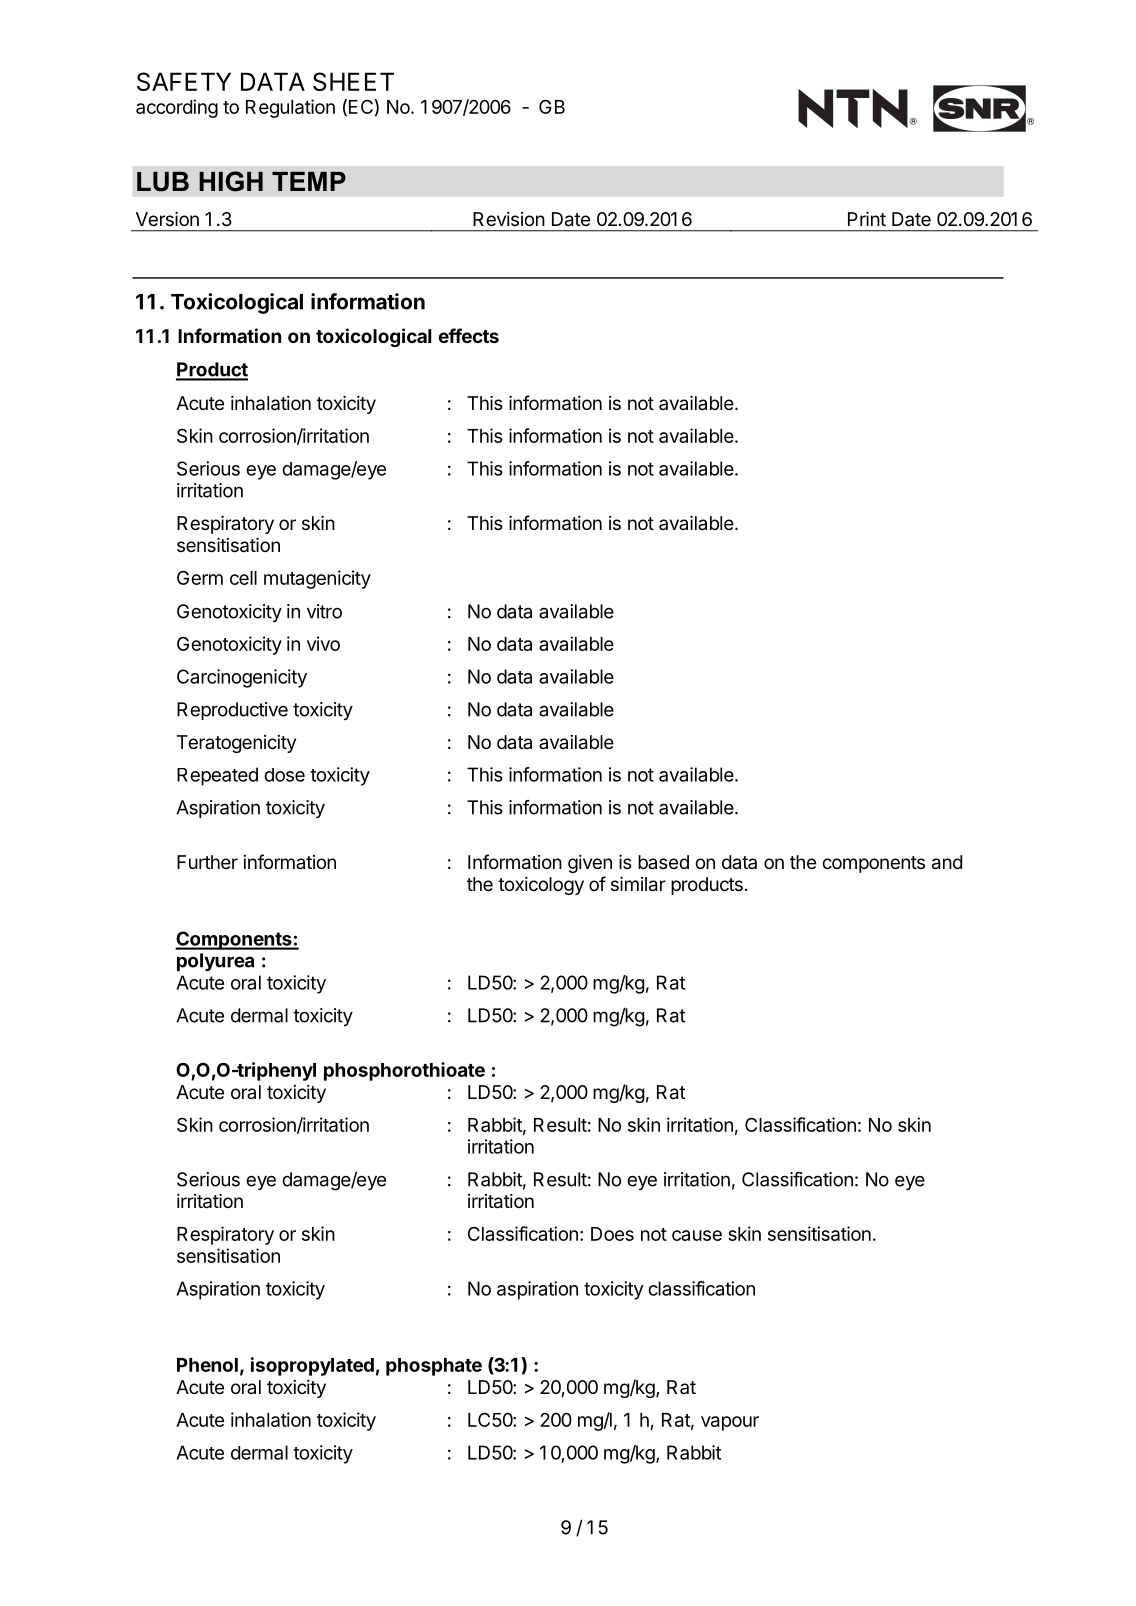  What do you see at coordinates (541, 886) in the image?
I see `toxicology` at bounding box center [541, 886].
